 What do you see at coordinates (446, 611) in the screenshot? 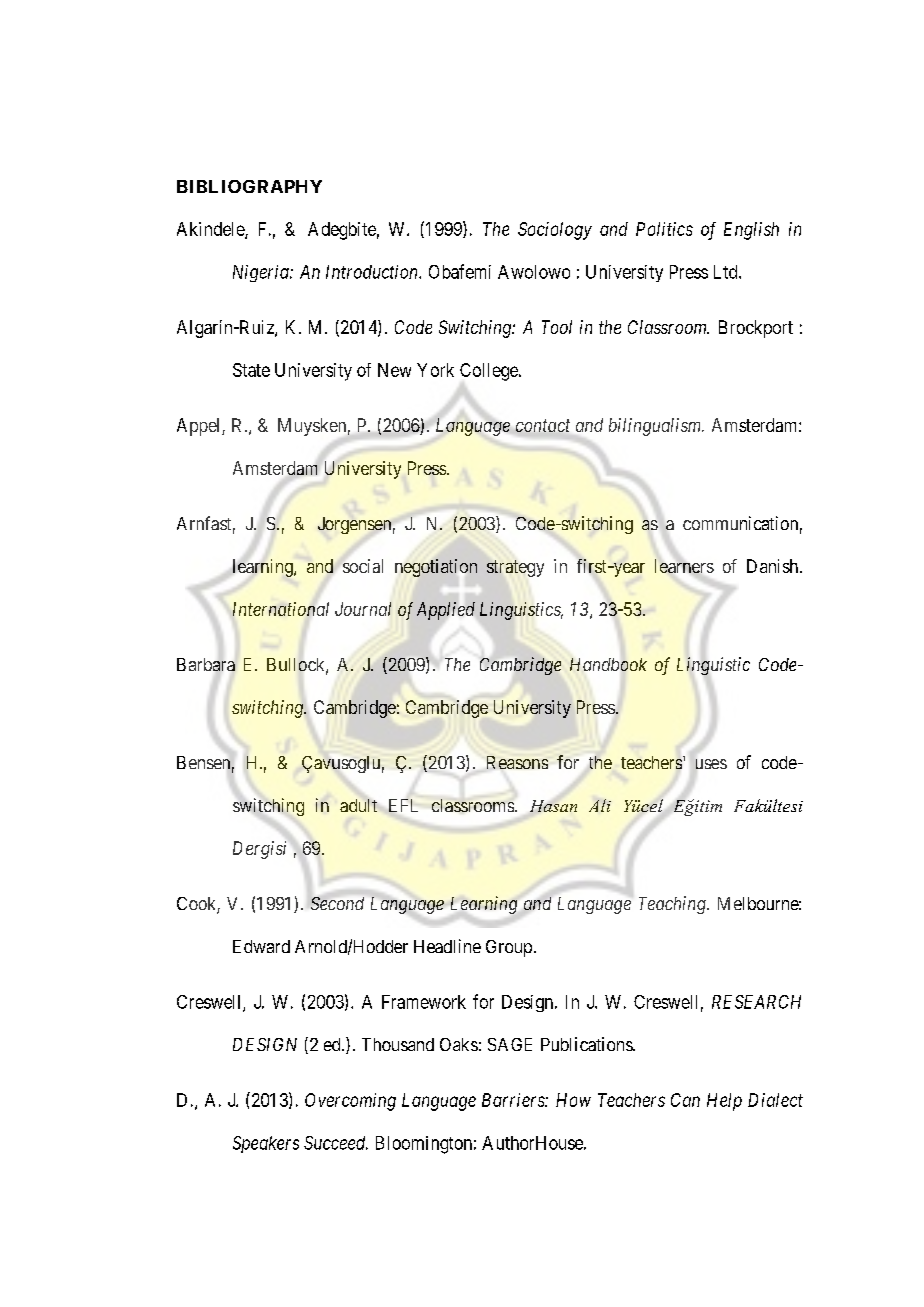
I see `Applied` at bounding box center [446, 611].
